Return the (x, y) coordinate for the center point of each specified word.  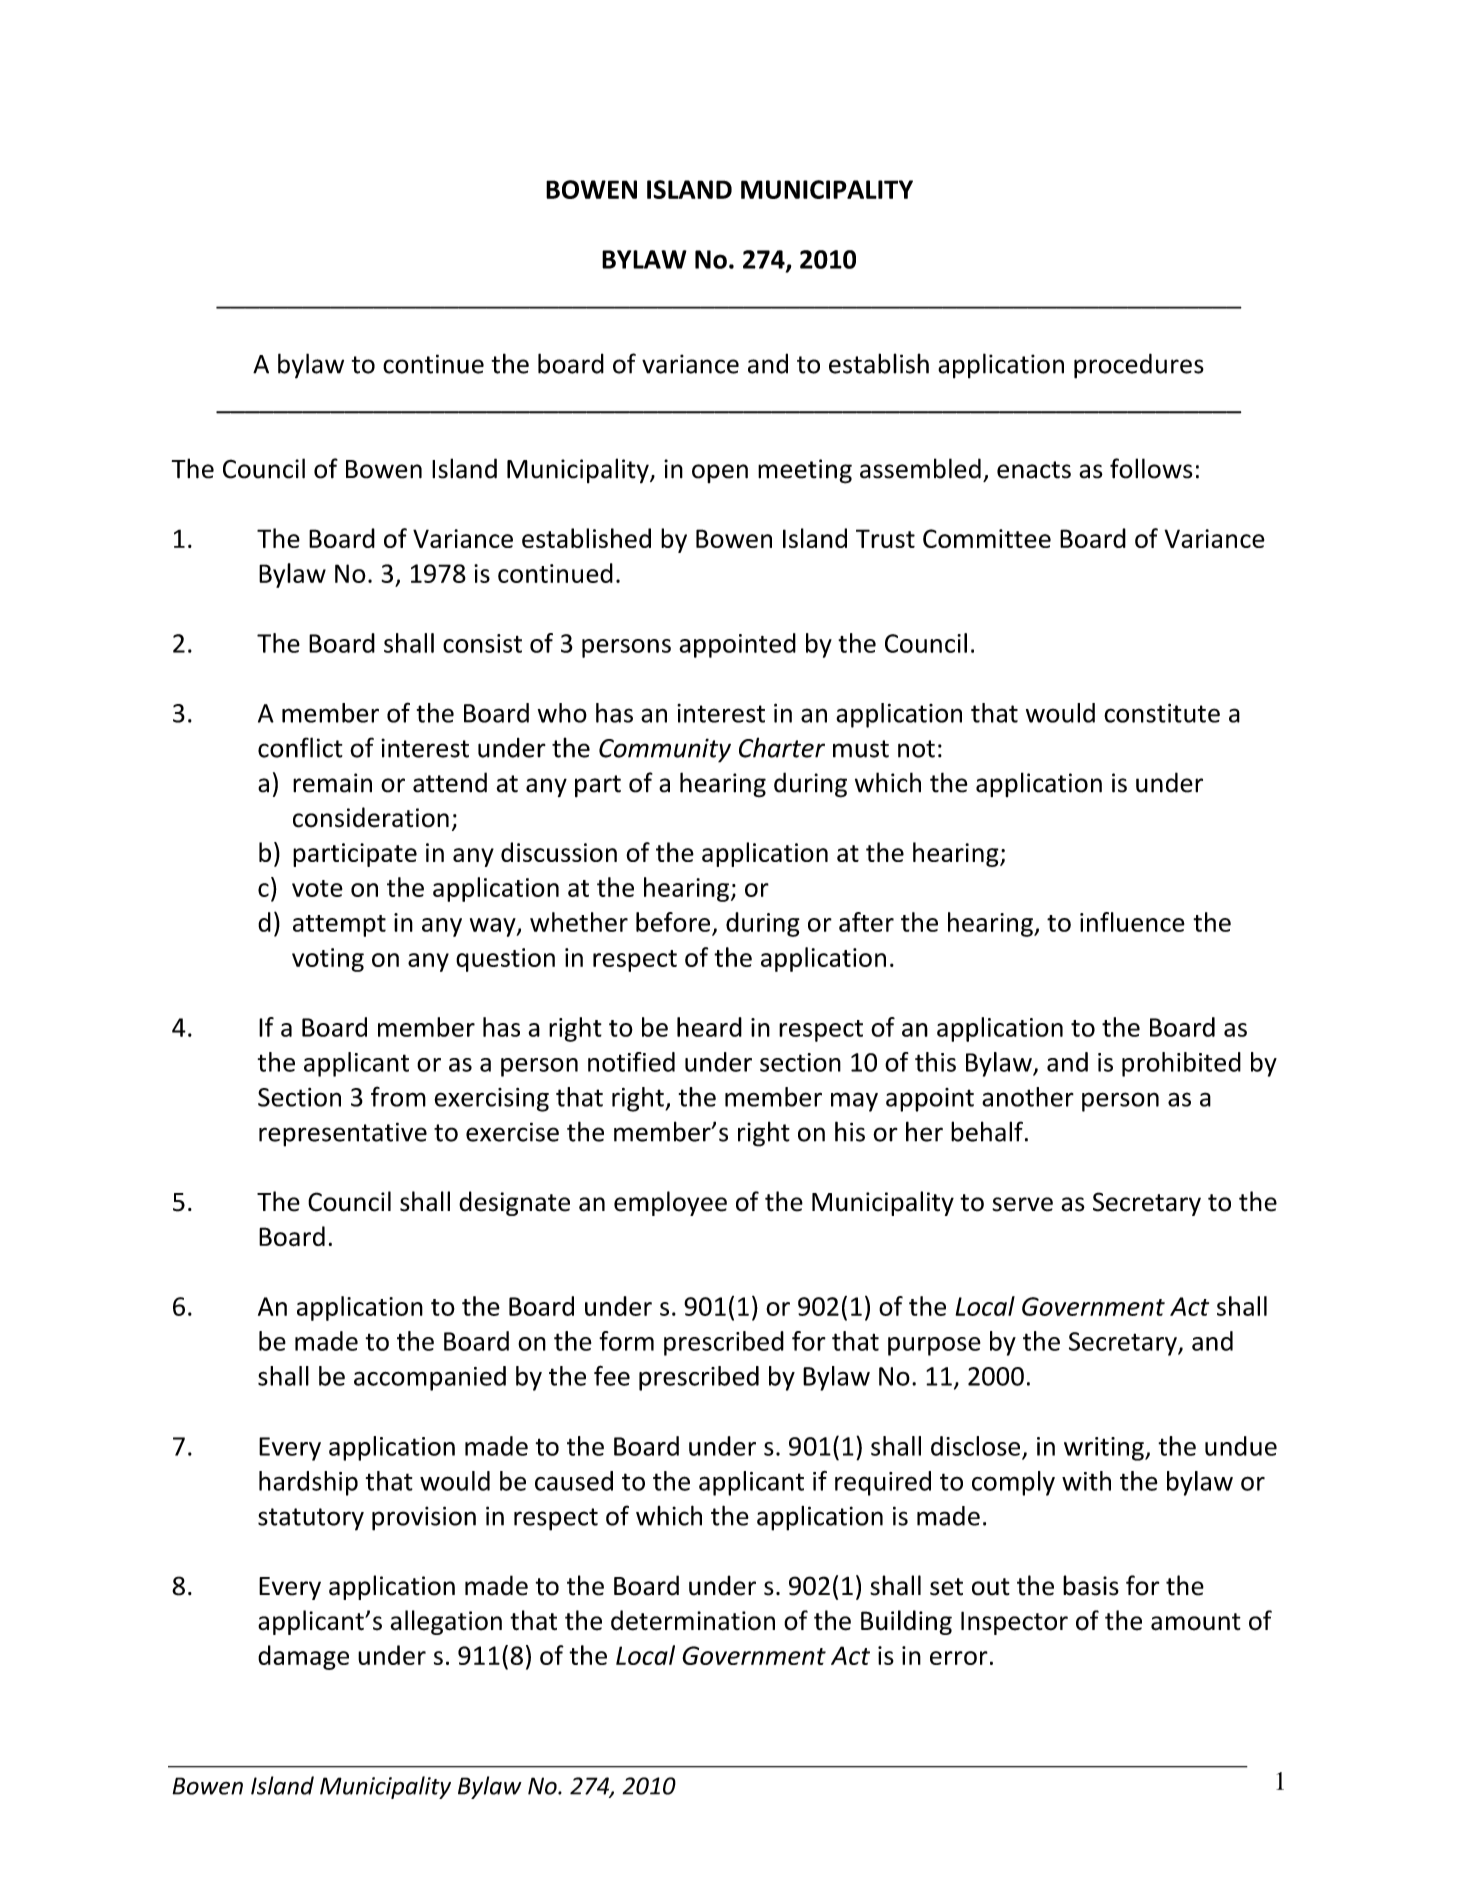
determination (693, 1620)
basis (1091, 1585)
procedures (1139, 366)
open (720, 473)
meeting (805, 471)
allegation (446, 1622)
